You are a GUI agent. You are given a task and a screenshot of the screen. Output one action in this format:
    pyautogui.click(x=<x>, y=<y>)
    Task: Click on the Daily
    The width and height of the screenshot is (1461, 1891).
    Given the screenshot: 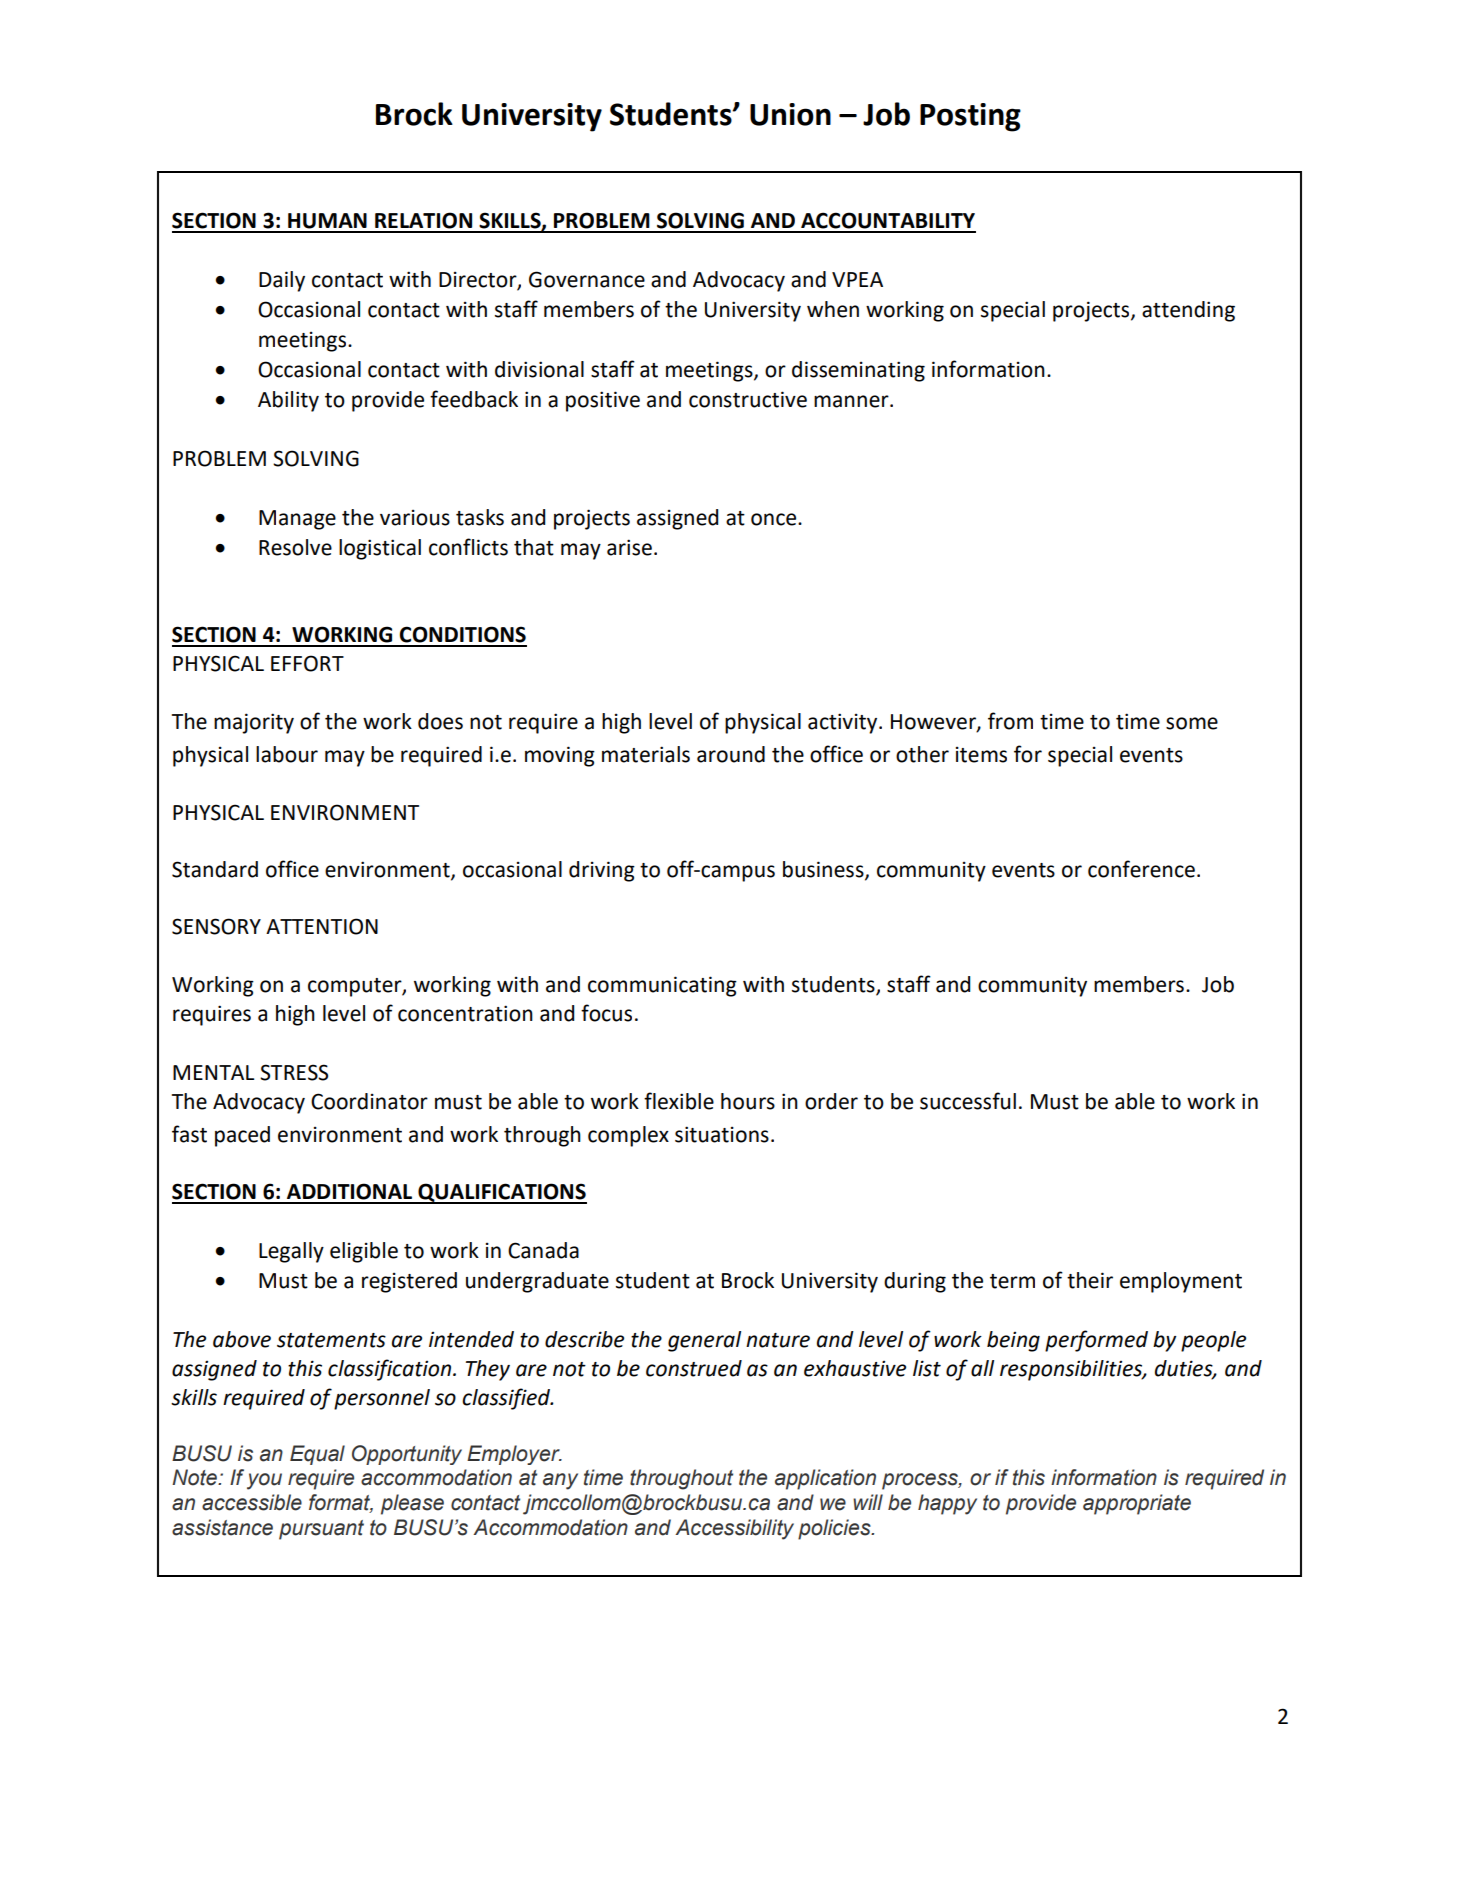 What is the action you would take?
    pyautogui.click(x=282, y=281)
